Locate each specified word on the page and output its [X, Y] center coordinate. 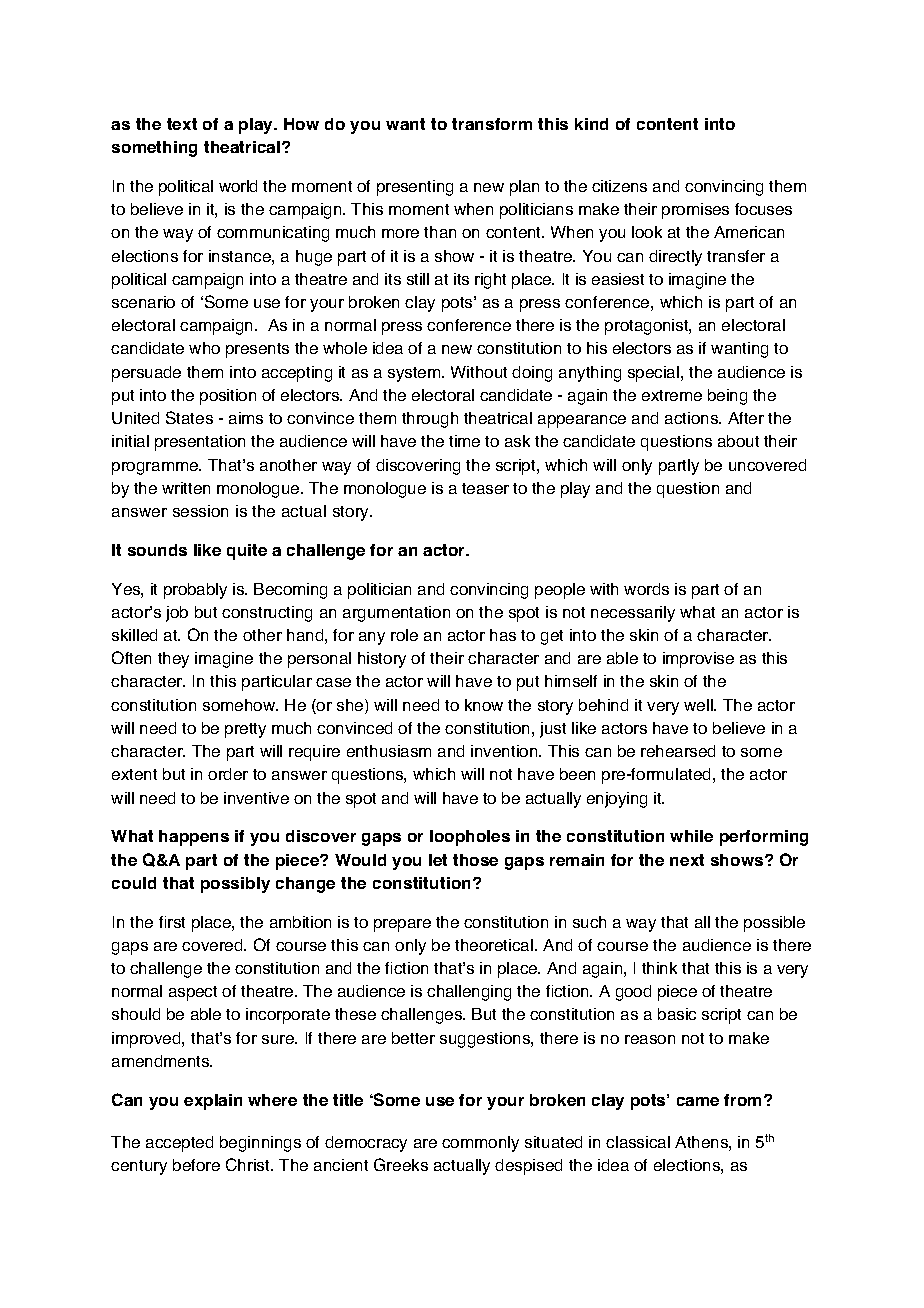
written [186, 488]
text [182, 124]
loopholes [470, 838]
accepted [179, 1144]
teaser [485, 488]
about [738, 441]
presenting [415, 188]
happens [194, 838]
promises [695, 211]
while [691, 836]
